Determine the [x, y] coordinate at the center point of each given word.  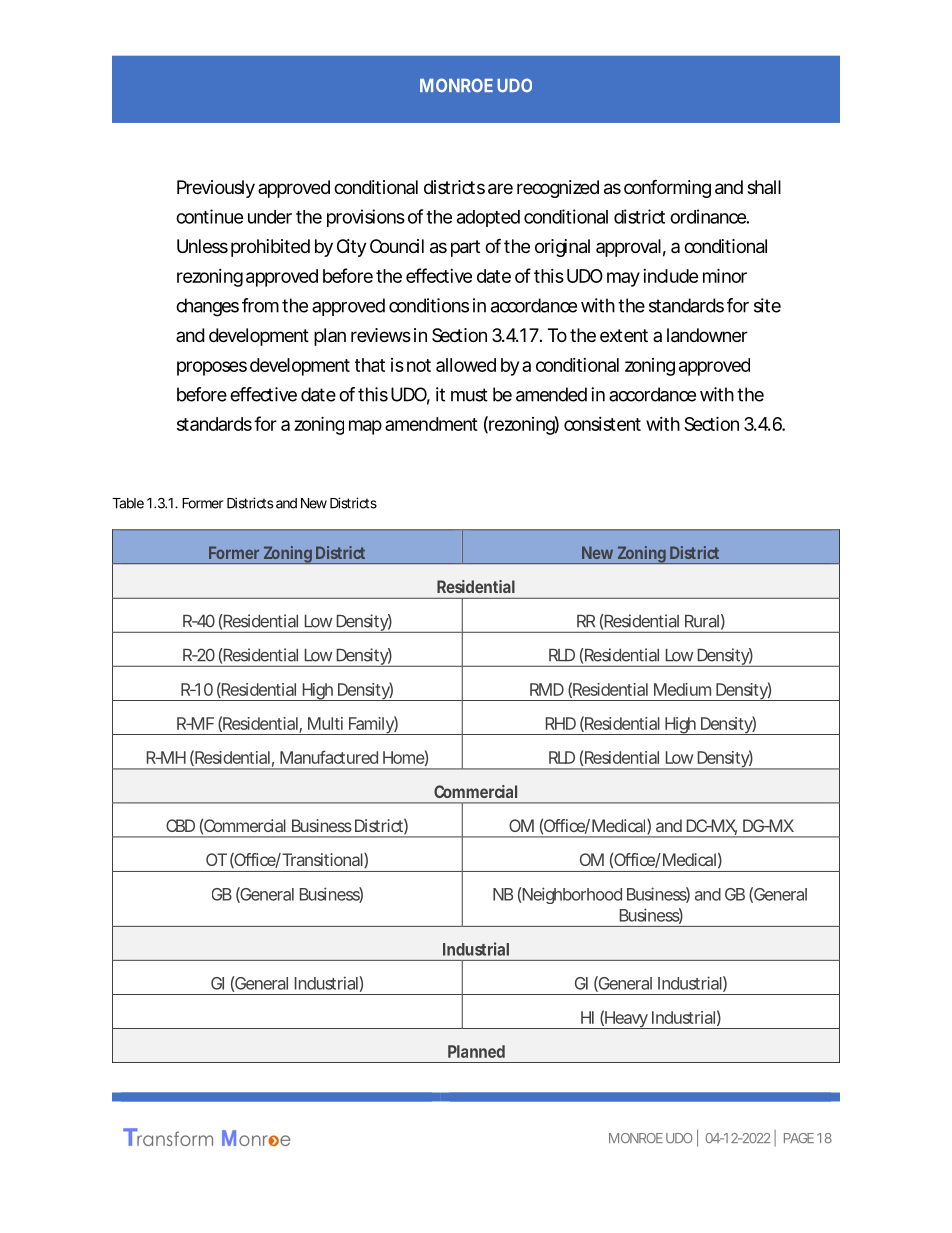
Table [128, 503]
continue [209, 216]
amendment [431, 424]
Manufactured [329, 757]
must [469, 395]
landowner [707, 335]
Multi [325, 723]
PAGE [799, 1138]
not [419, 365]
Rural [702, 621]
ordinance [708, 216]
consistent [602, 424]
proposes [212, 368]
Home [404, 757]
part [465, 248]
